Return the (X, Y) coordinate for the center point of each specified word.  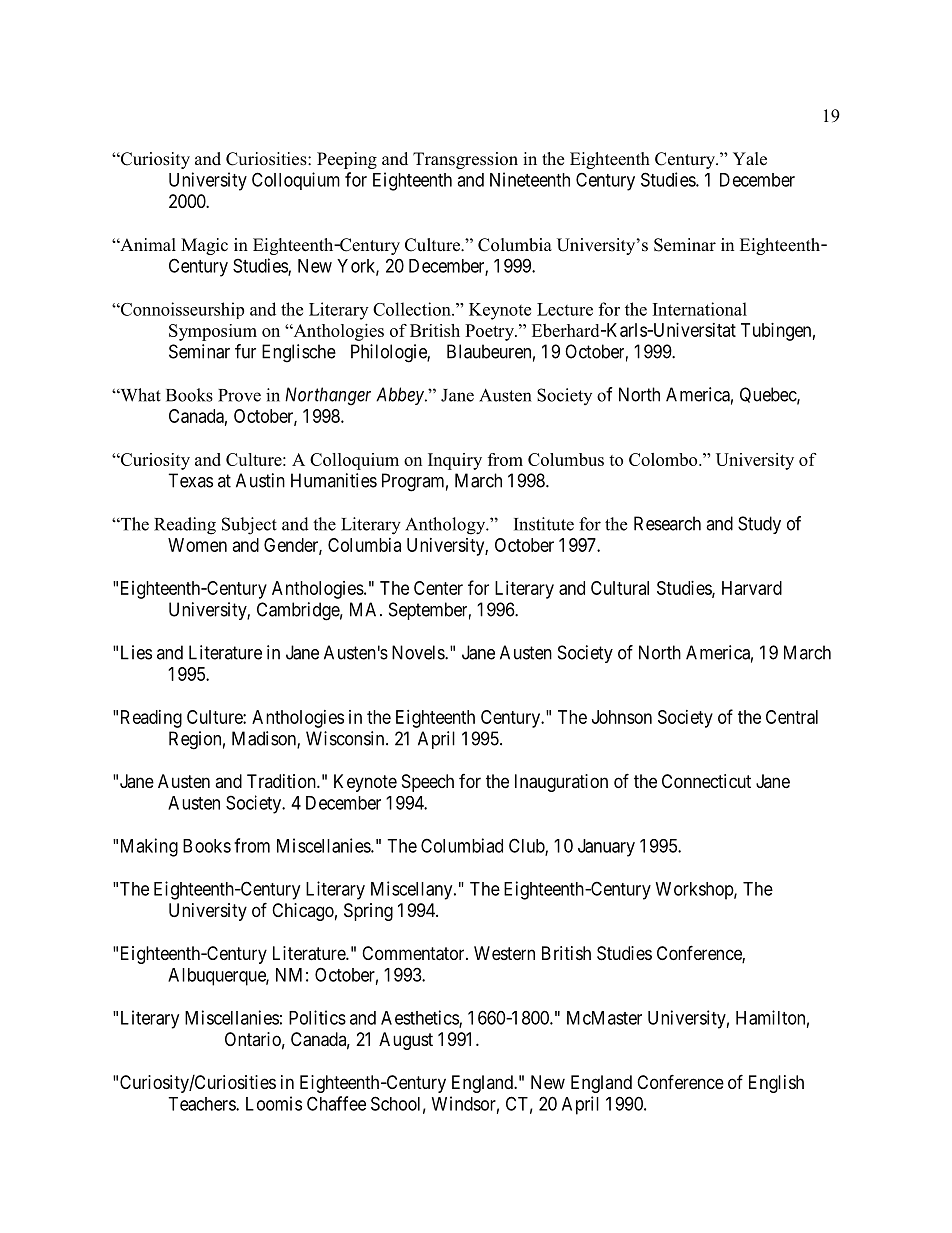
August (406, 1041)
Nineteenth (530, 179)
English (776, 1084)
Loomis (274, 1103)
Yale (750, 159)
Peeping (347, 160)
